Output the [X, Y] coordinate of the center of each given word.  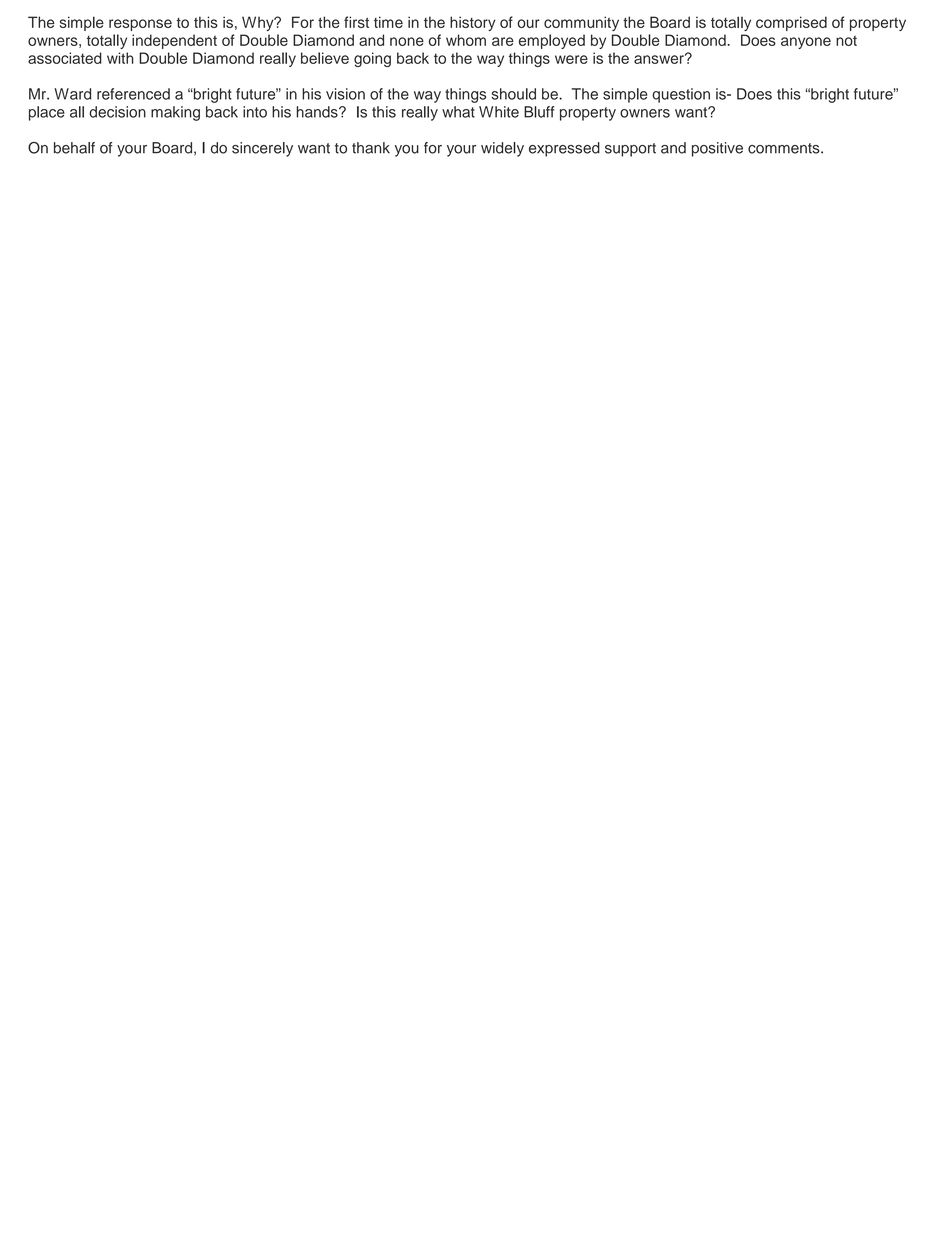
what [458, 112]
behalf [74, 148]
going [372, 59]
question [681, 95]
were [571, 59]
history [473, 23]
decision [117, 112]
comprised [791, 23]
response [140, 25]
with [120, 58]
